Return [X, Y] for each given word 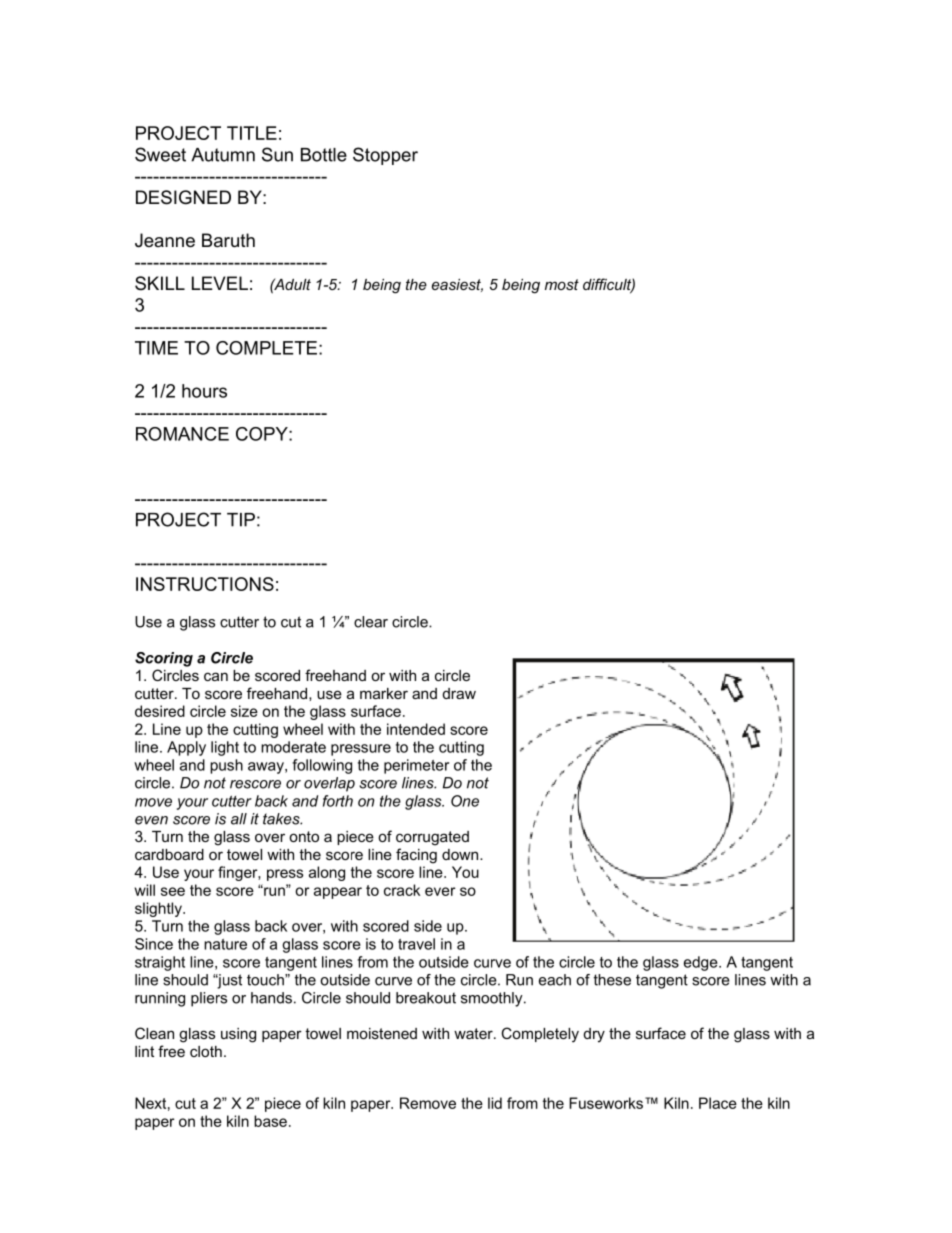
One [465, 801]
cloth [206, 1051]
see [173, 891]
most [562, 284]
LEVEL [220, 283]
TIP [241, 520]
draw [459, 693]
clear [371, 622]
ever [440, 891]
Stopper [385, 156]
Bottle [324, 155]
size [244, 711]
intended [416, 729]
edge [702, 963]
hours [204, 391]
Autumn [223, 155]
